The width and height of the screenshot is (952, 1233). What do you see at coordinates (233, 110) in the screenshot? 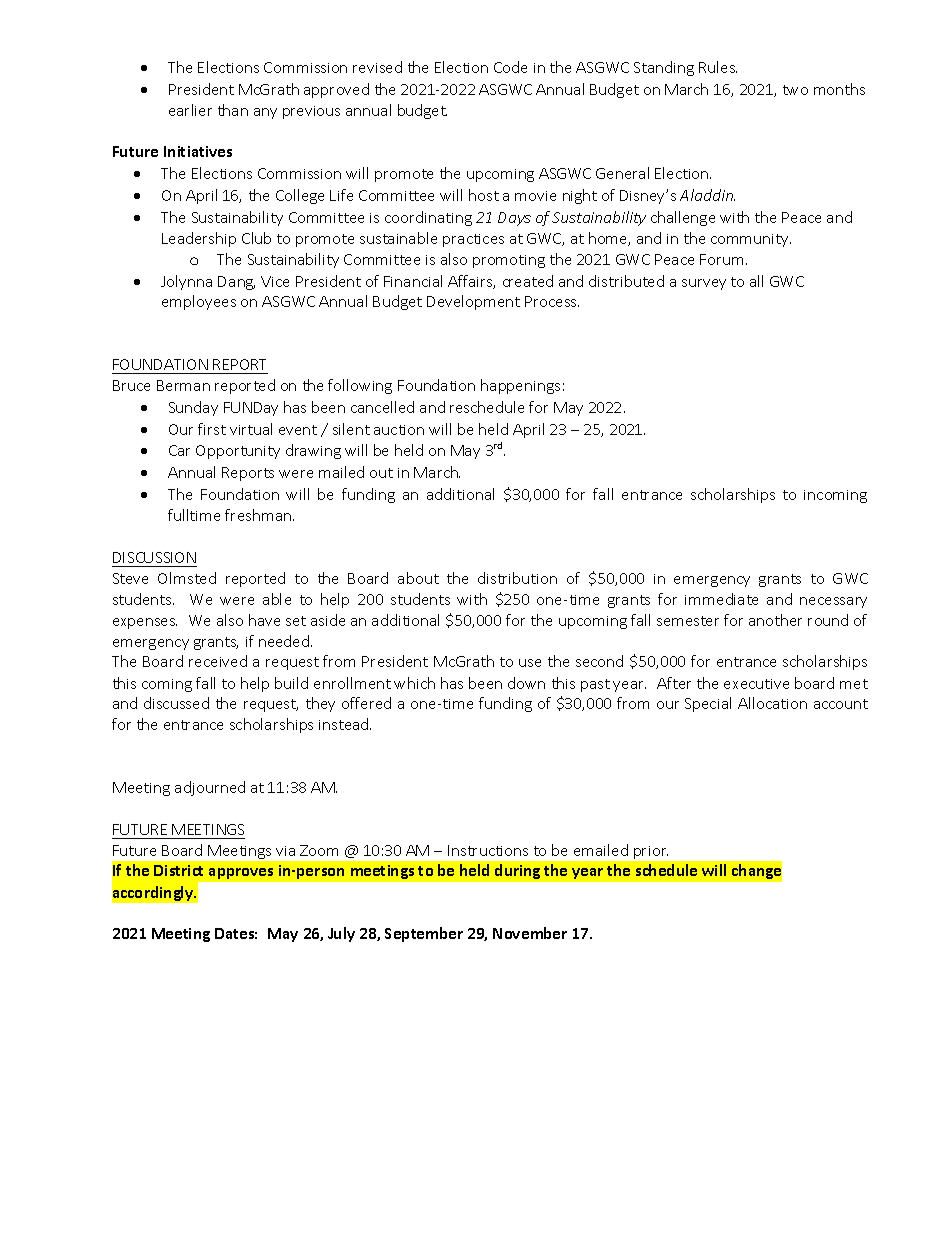
I see `than` at bounding box center [233, 110].
